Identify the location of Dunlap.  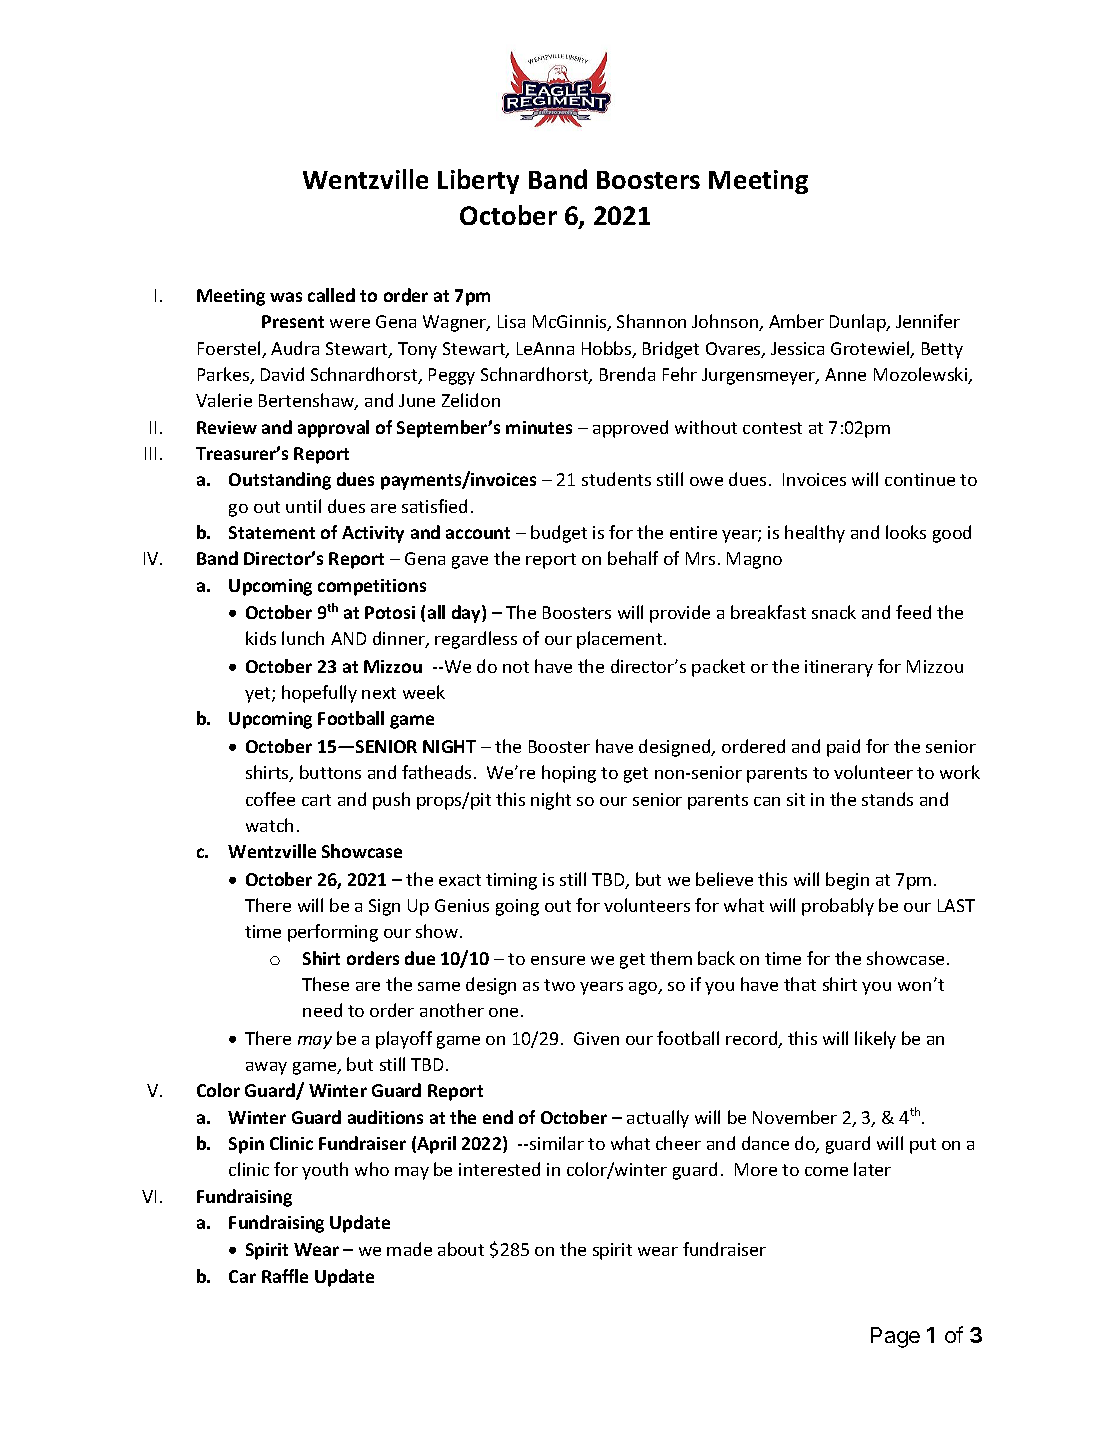
(859, 323).
